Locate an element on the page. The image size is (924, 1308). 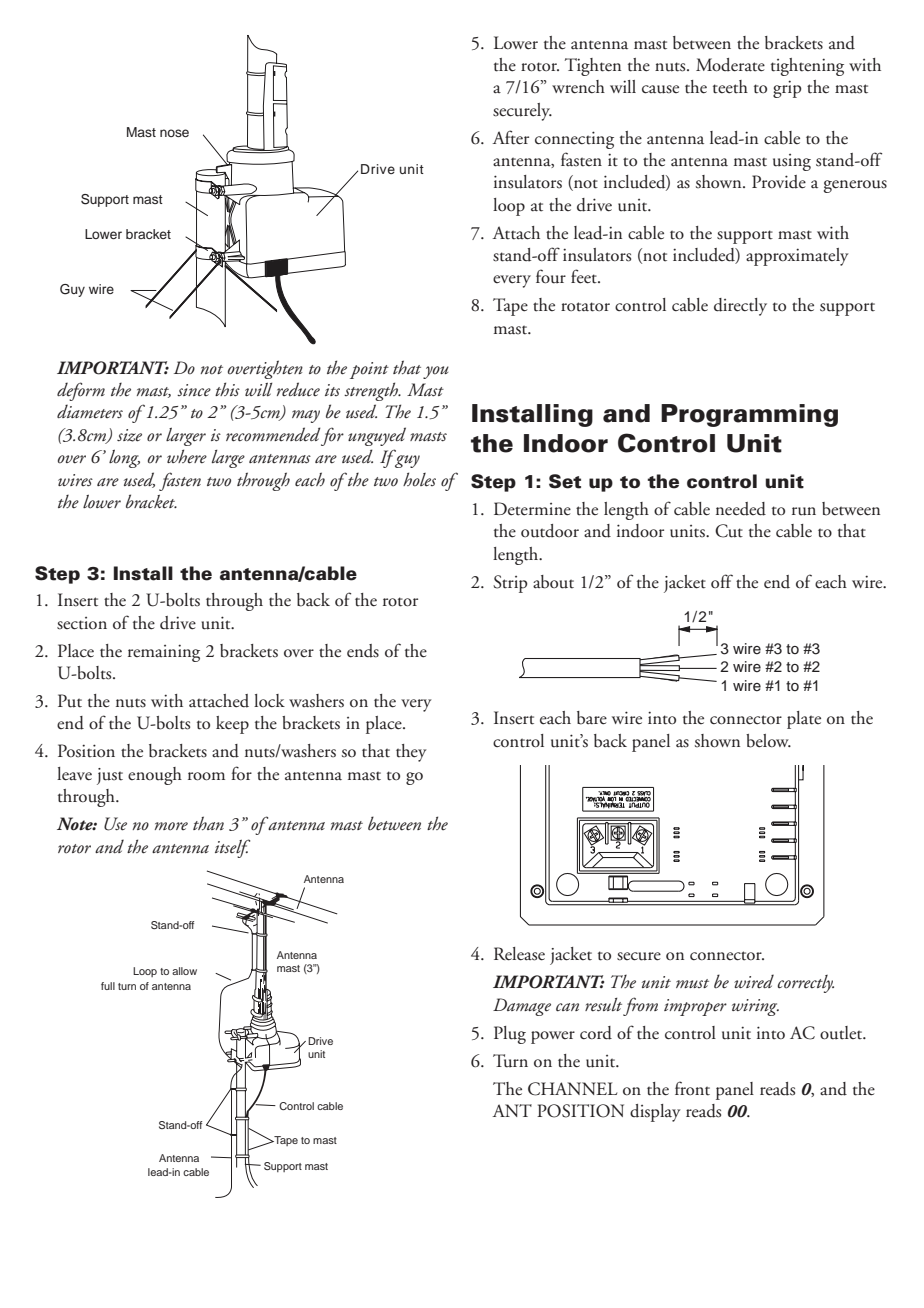
enough is located at coordinates (155, 776).
